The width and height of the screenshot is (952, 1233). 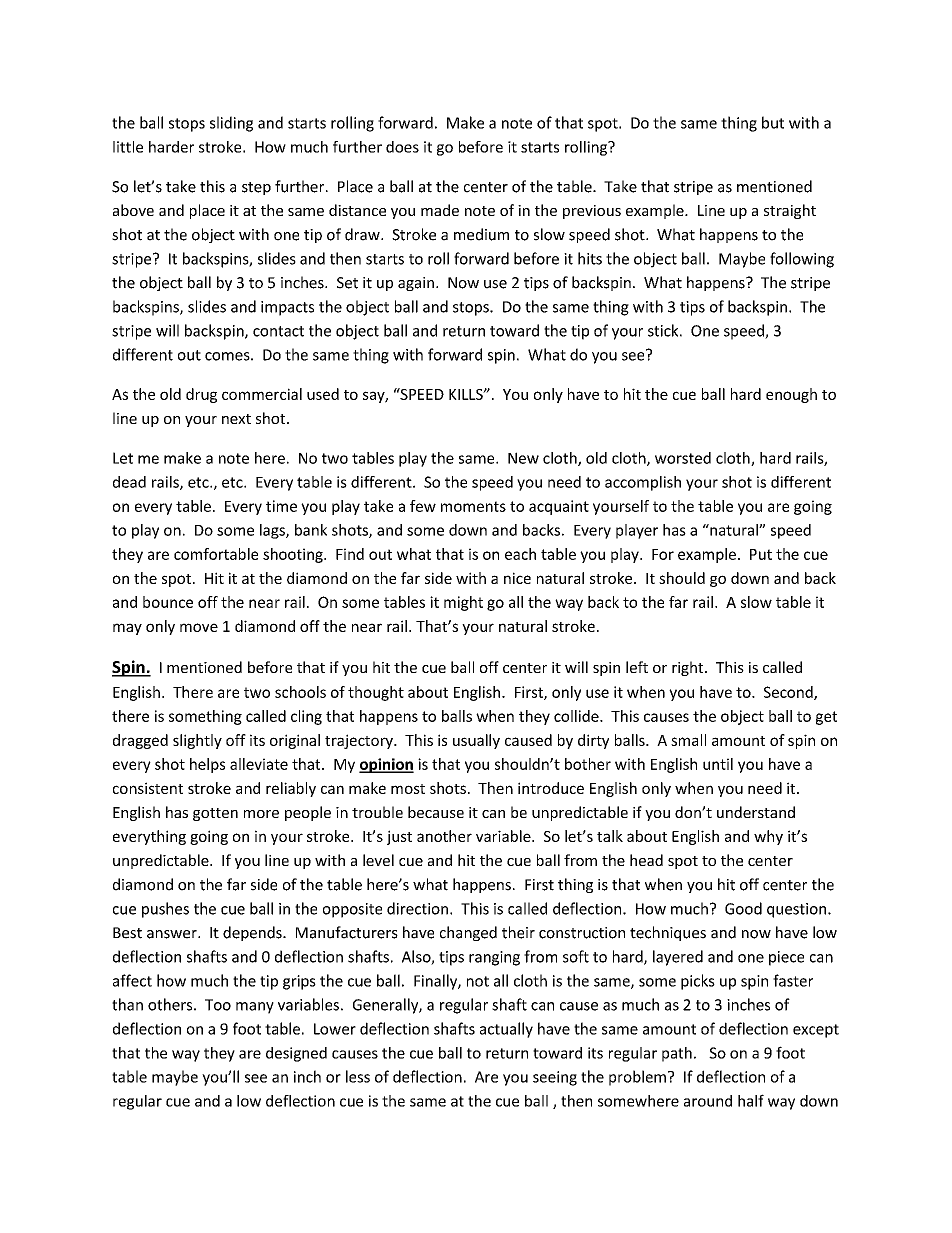 What do you see at coordinates (773, 122) in the screenshot?
I see `but` at bounding box center [773, 122].
